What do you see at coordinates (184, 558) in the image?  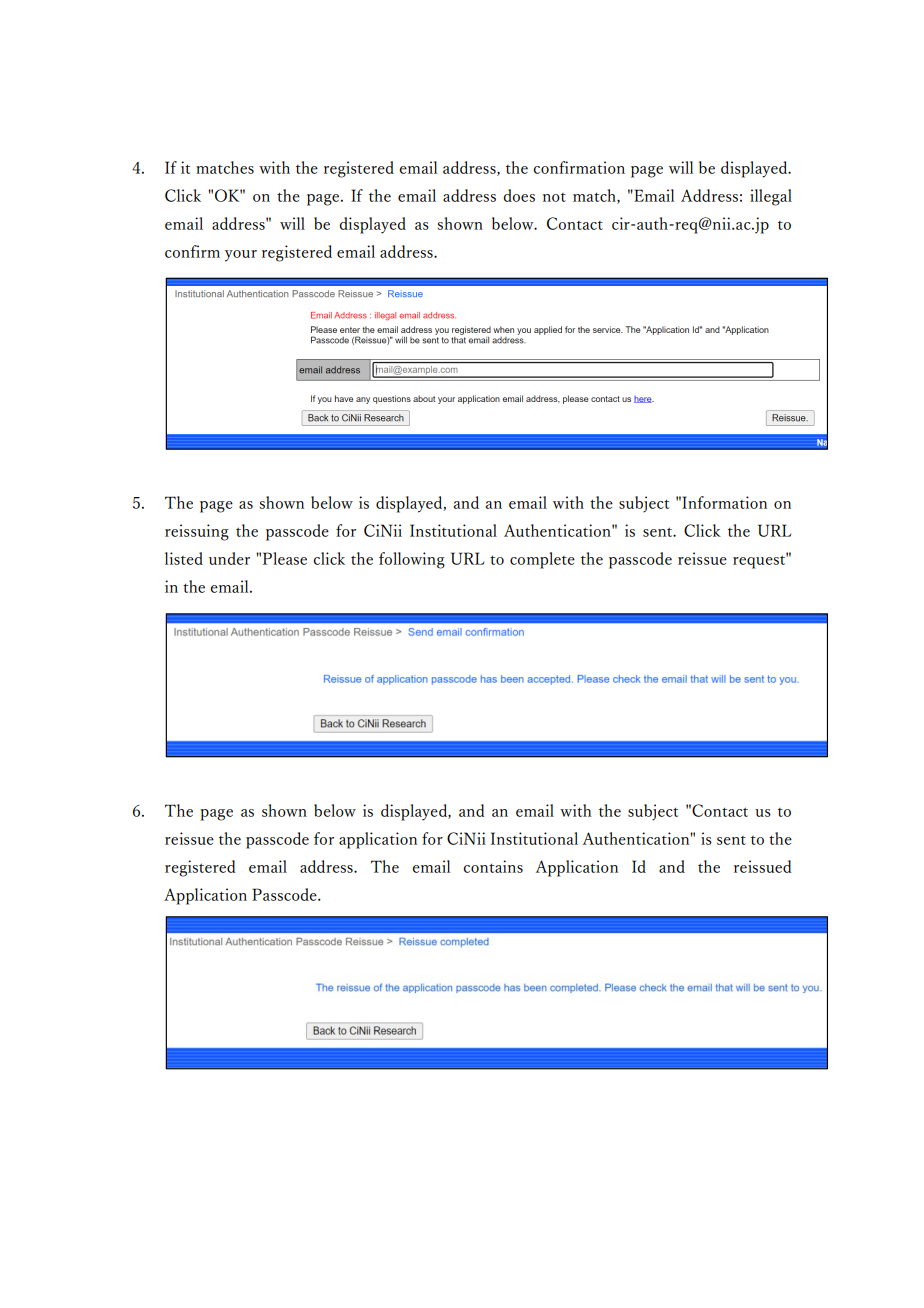 I see `listed` at bounding box center [184, 558].
